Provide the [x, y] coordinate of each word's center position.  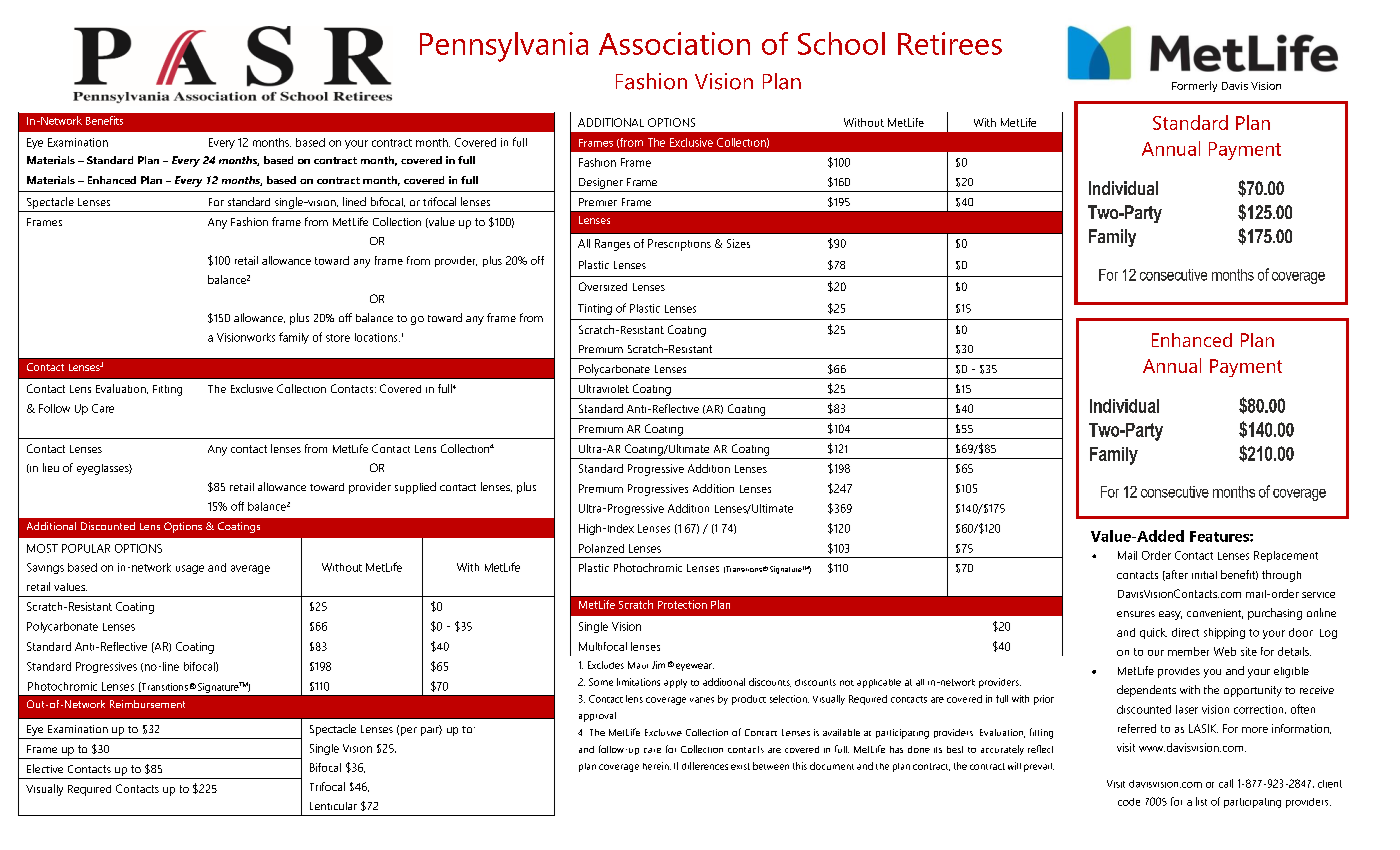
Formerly [1194, 86]
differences [705, 766]
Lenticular [333, 806]
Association [674, 43]
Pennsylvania [504, 47]
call [1226, 783]
